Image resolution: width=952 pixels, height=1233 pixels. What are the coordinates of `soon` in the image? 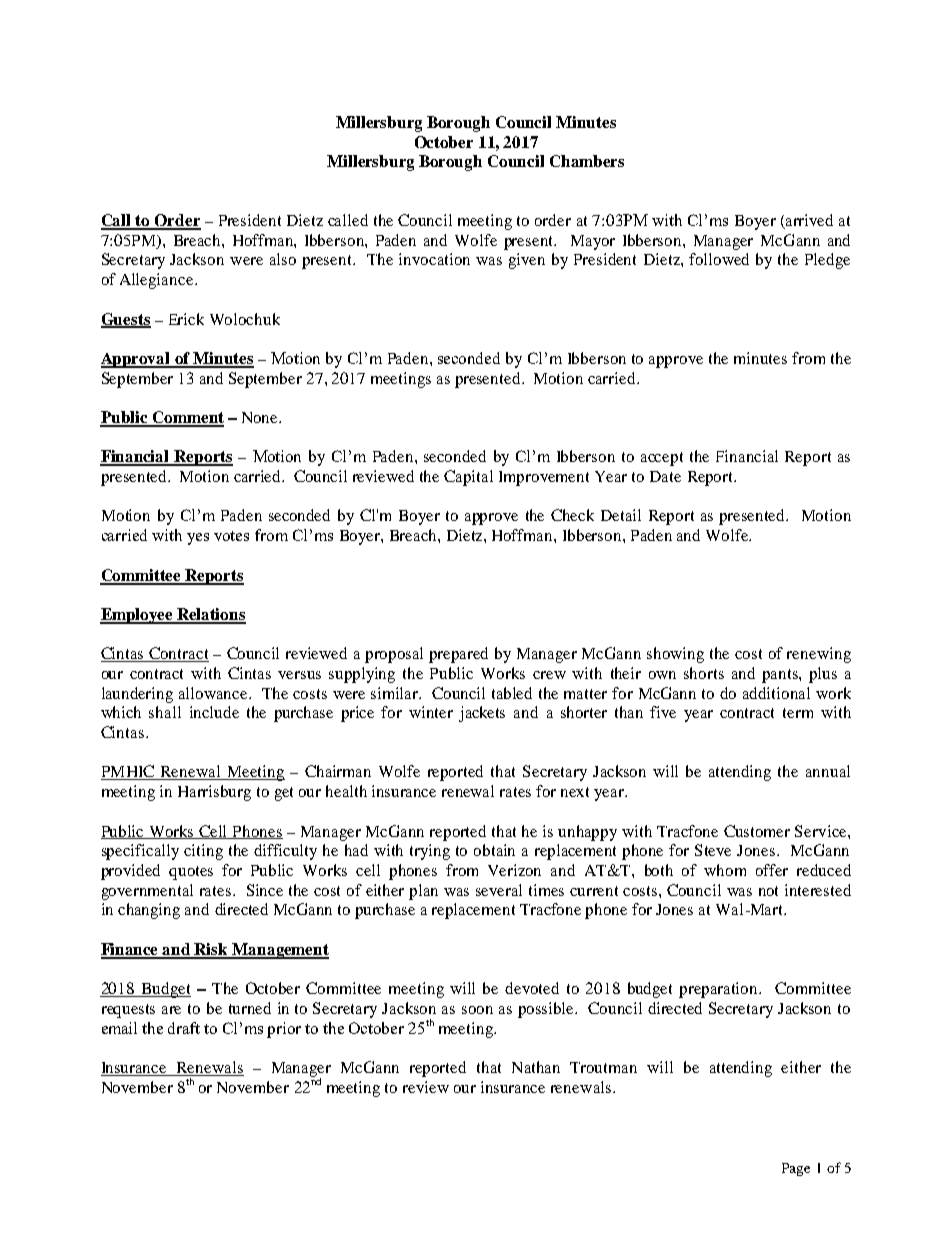 It's located at (477, 1010).
